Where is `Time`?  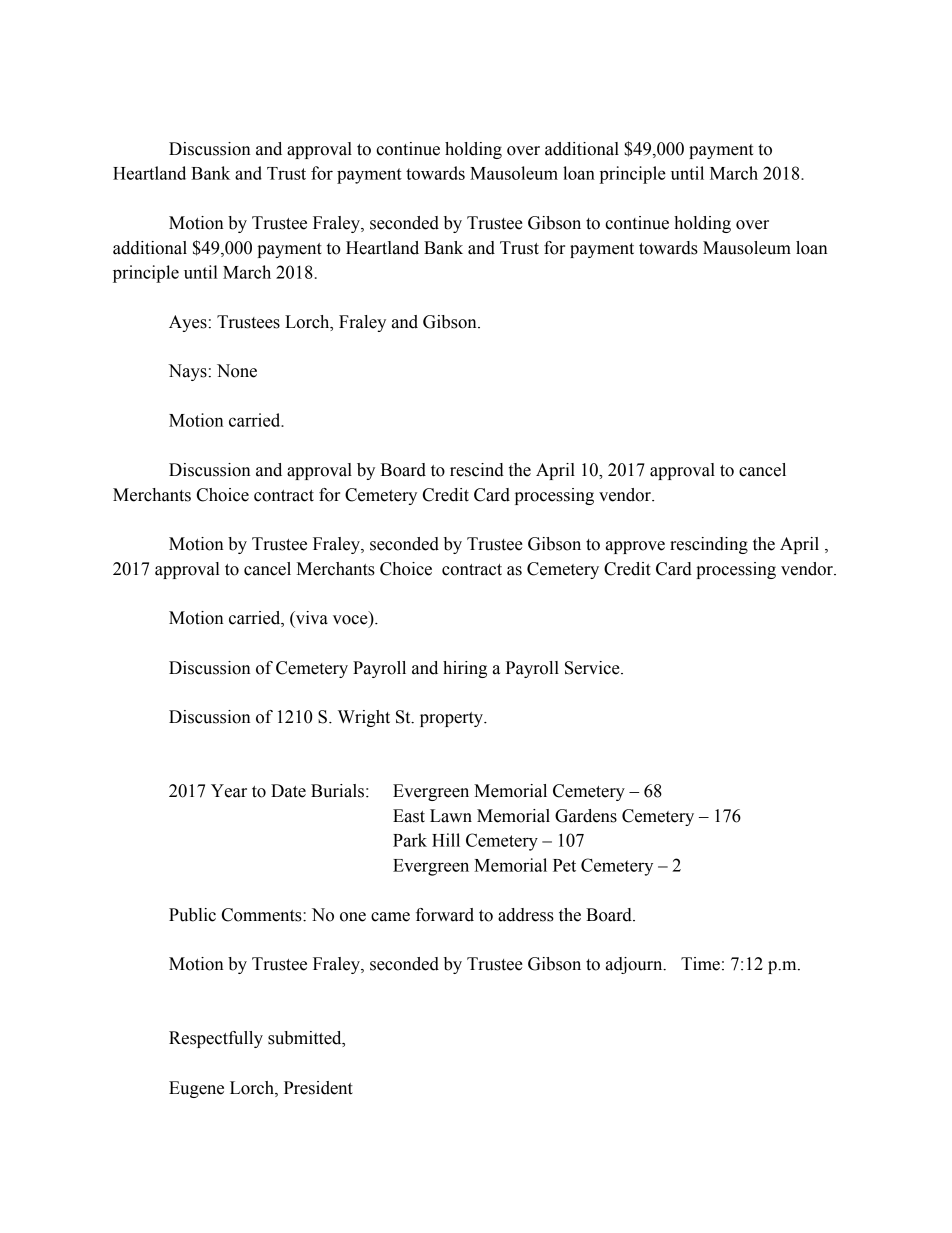
Time is located at coordinates (700, 964).
